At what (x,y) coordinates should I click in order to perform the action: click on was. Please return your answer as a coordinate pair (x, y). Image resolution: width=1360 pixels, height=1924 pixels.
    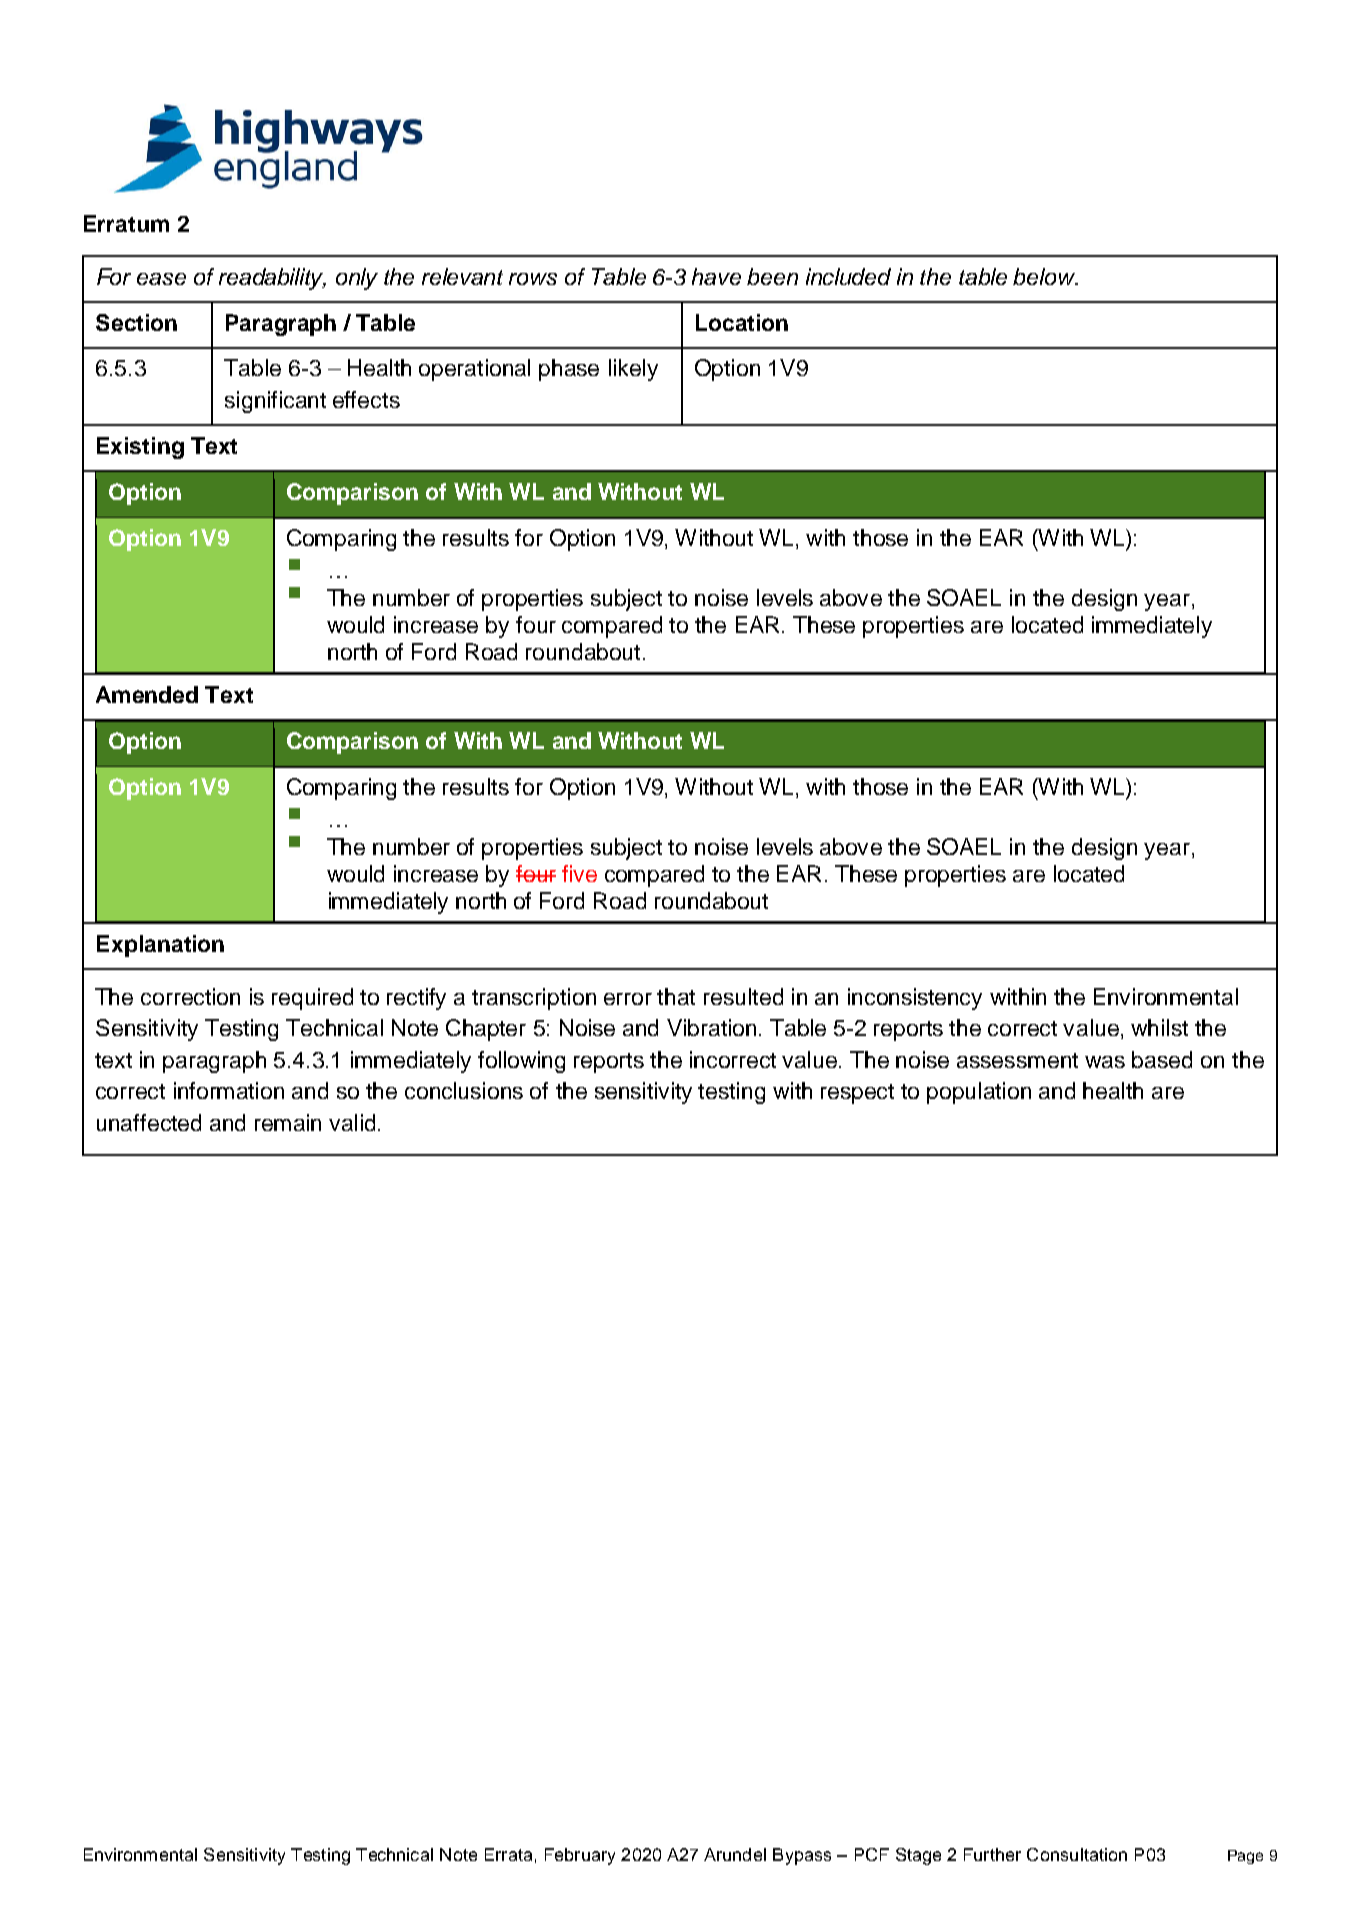
    Looking at the image, I should click on (1105, 1062).
